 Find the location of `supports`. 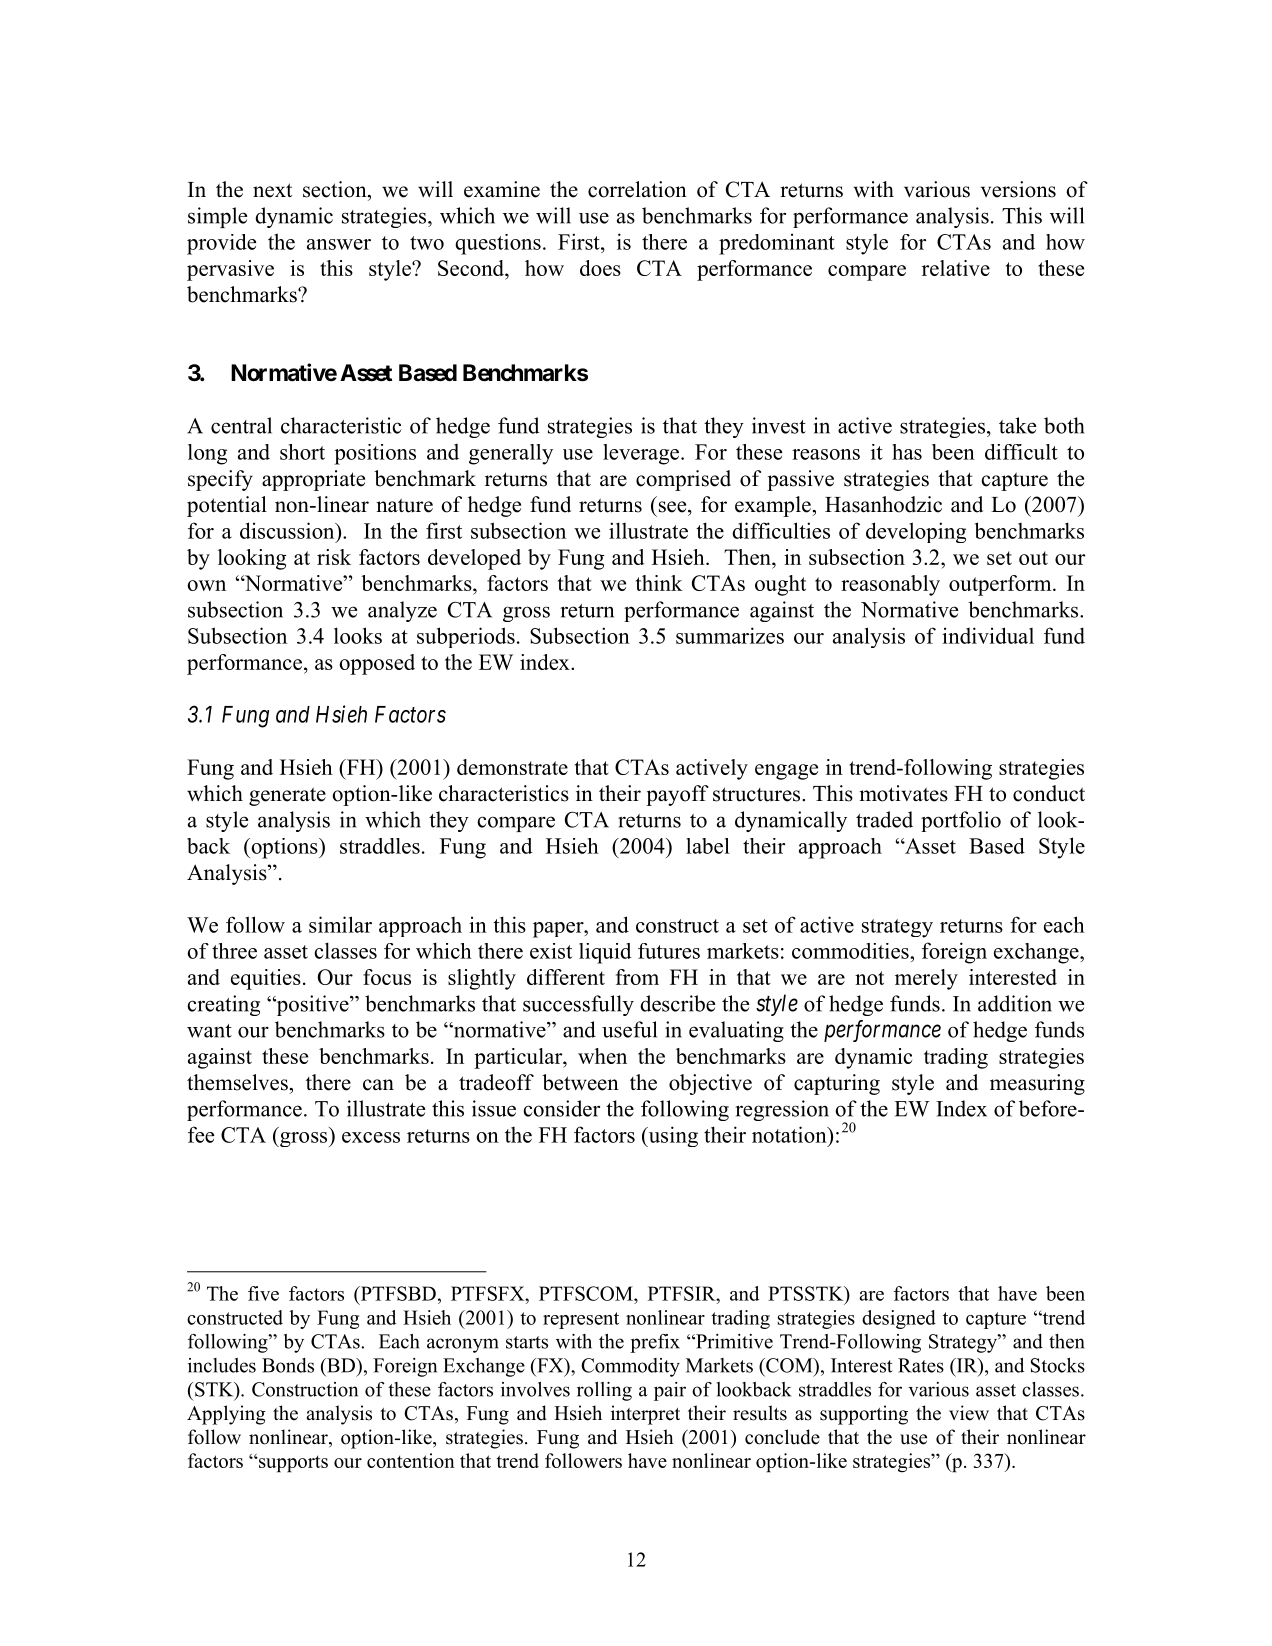

supports is located at coordinates (292, 1464).
